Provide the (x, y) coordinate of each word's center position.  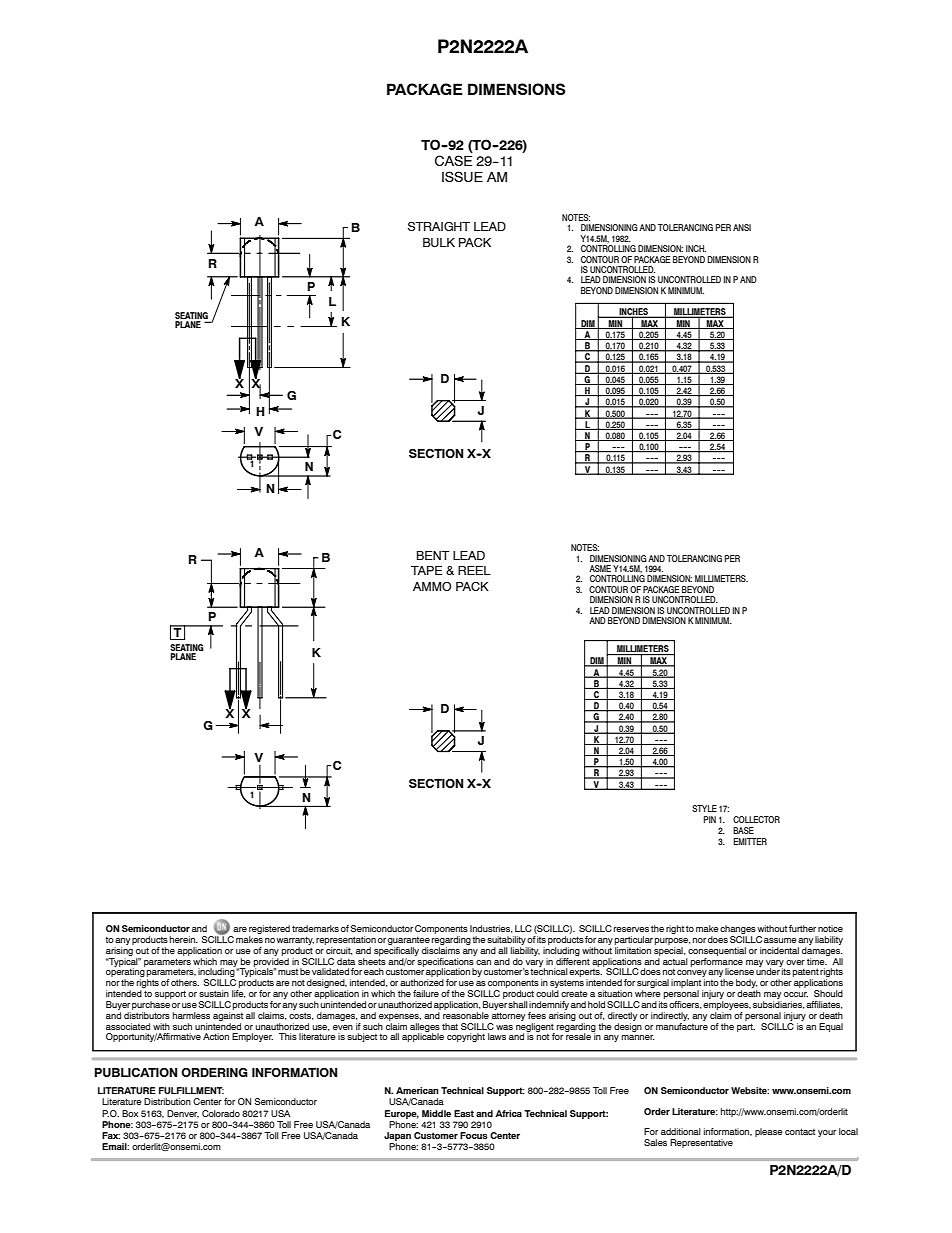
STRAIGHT (439, 226)
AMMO (432, 586)
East (464, 1113)
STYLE (704, 808)
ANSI (742, 227)
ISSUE (462, 176)
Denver (183, 1114)
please (769, 1132)
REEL (474, 570)
